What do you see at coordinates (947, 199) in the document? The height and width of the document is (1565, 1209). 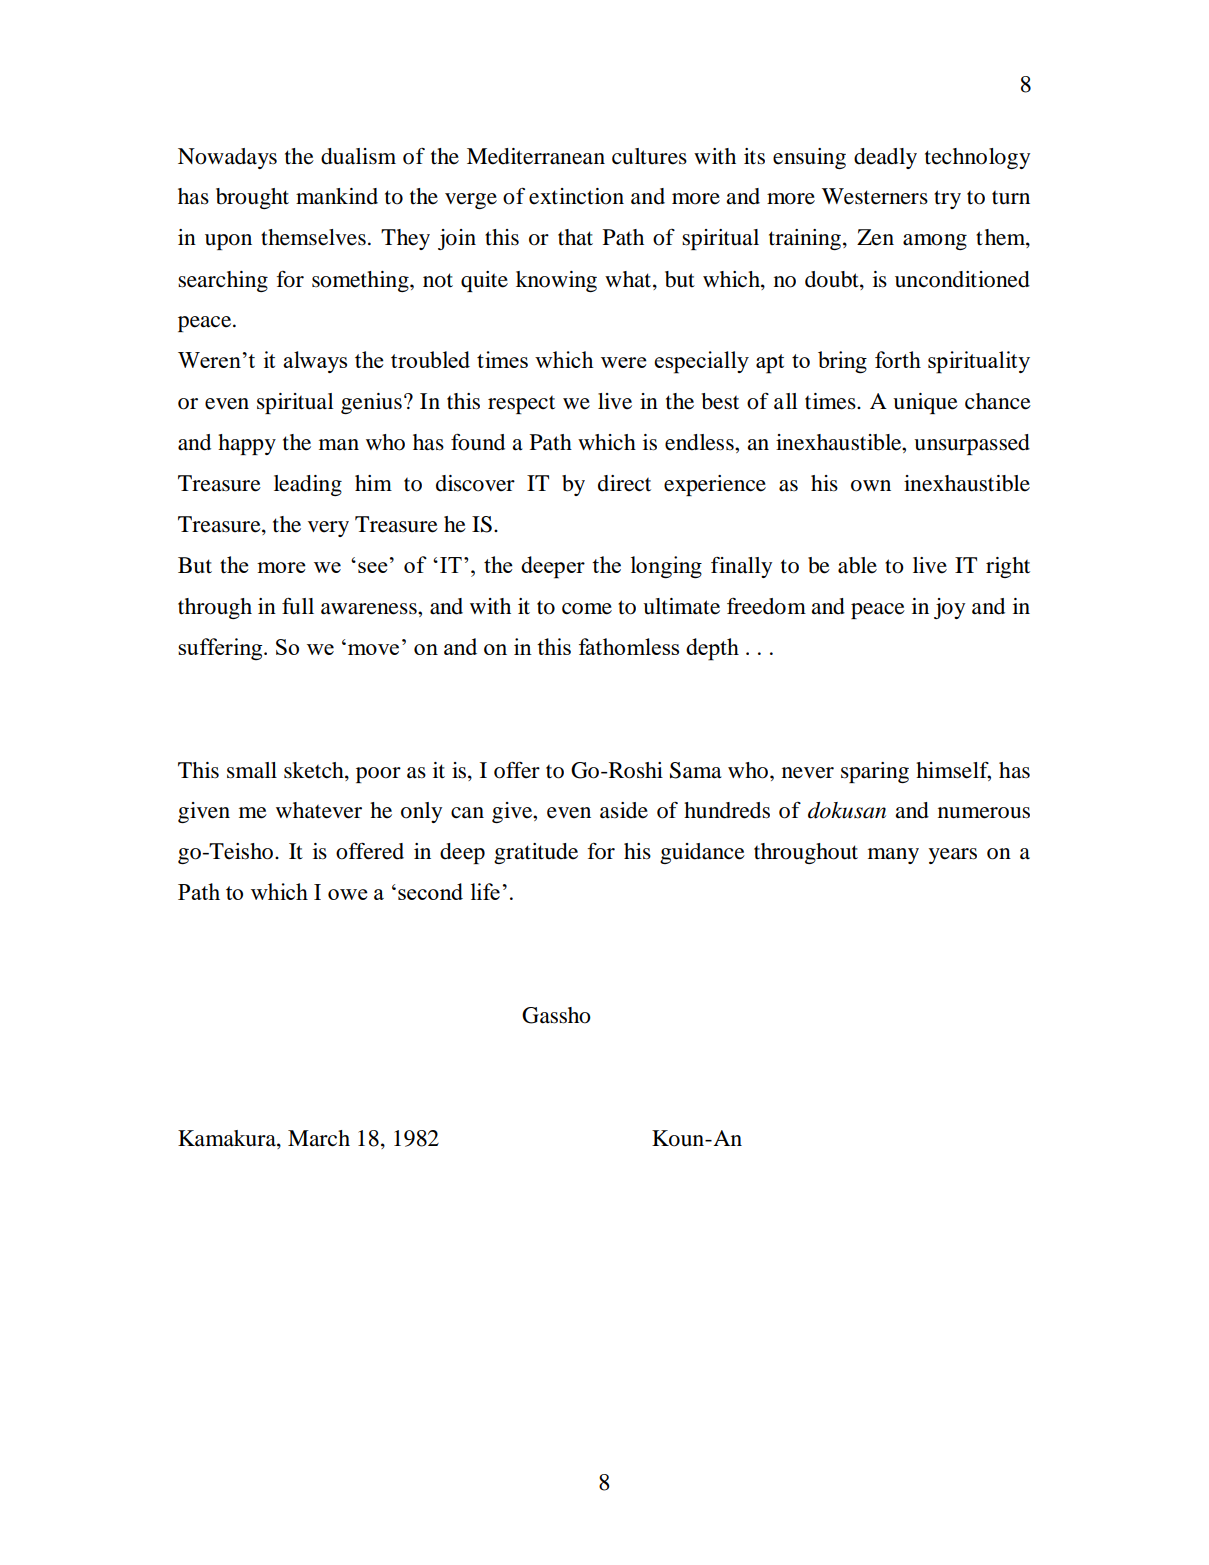 I see `try` at bounding box center [947, 199].
